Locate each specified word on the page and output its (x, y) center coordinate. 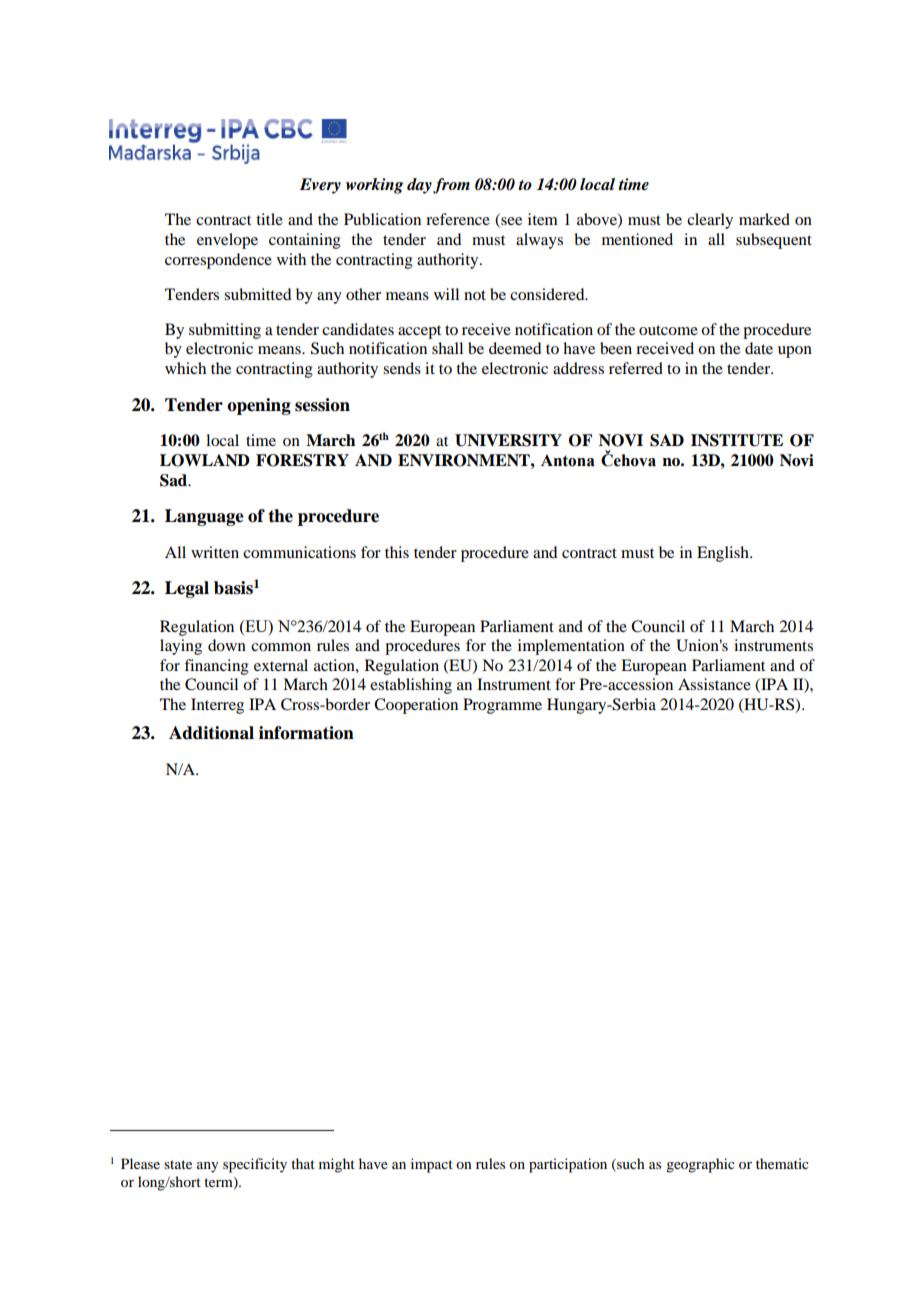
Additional (211, 733)
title (269, 219)
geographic (700, 1165)
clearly (710, 221)
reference (458, 219)
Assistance (714, 684)
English (724, 554)
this (397, 552)
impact (432, 1165)
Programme (502, 706)
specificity (255, 1165)
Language (204, 517)
